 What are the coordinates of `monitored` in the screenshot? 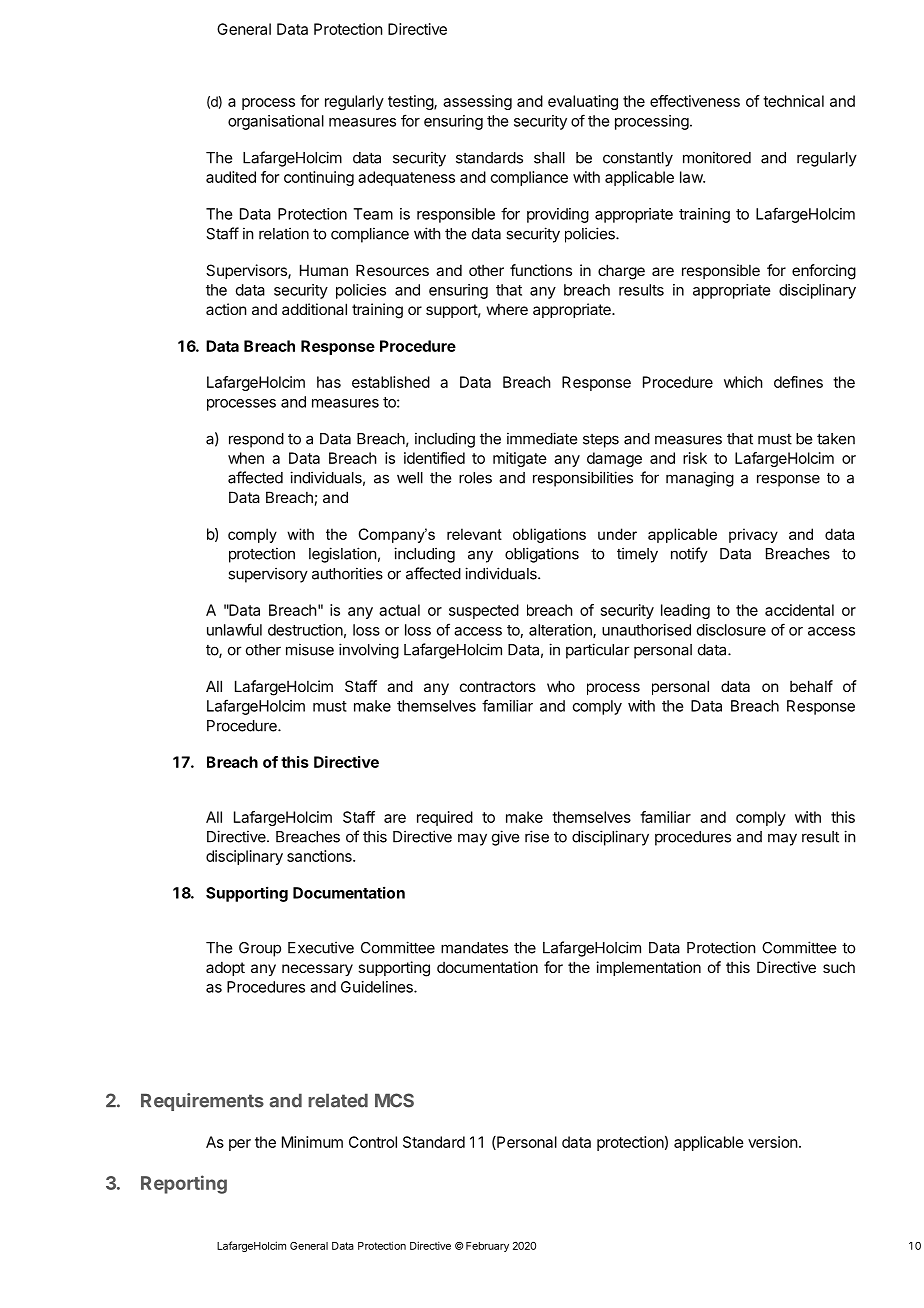 It's located at (717, 157).
